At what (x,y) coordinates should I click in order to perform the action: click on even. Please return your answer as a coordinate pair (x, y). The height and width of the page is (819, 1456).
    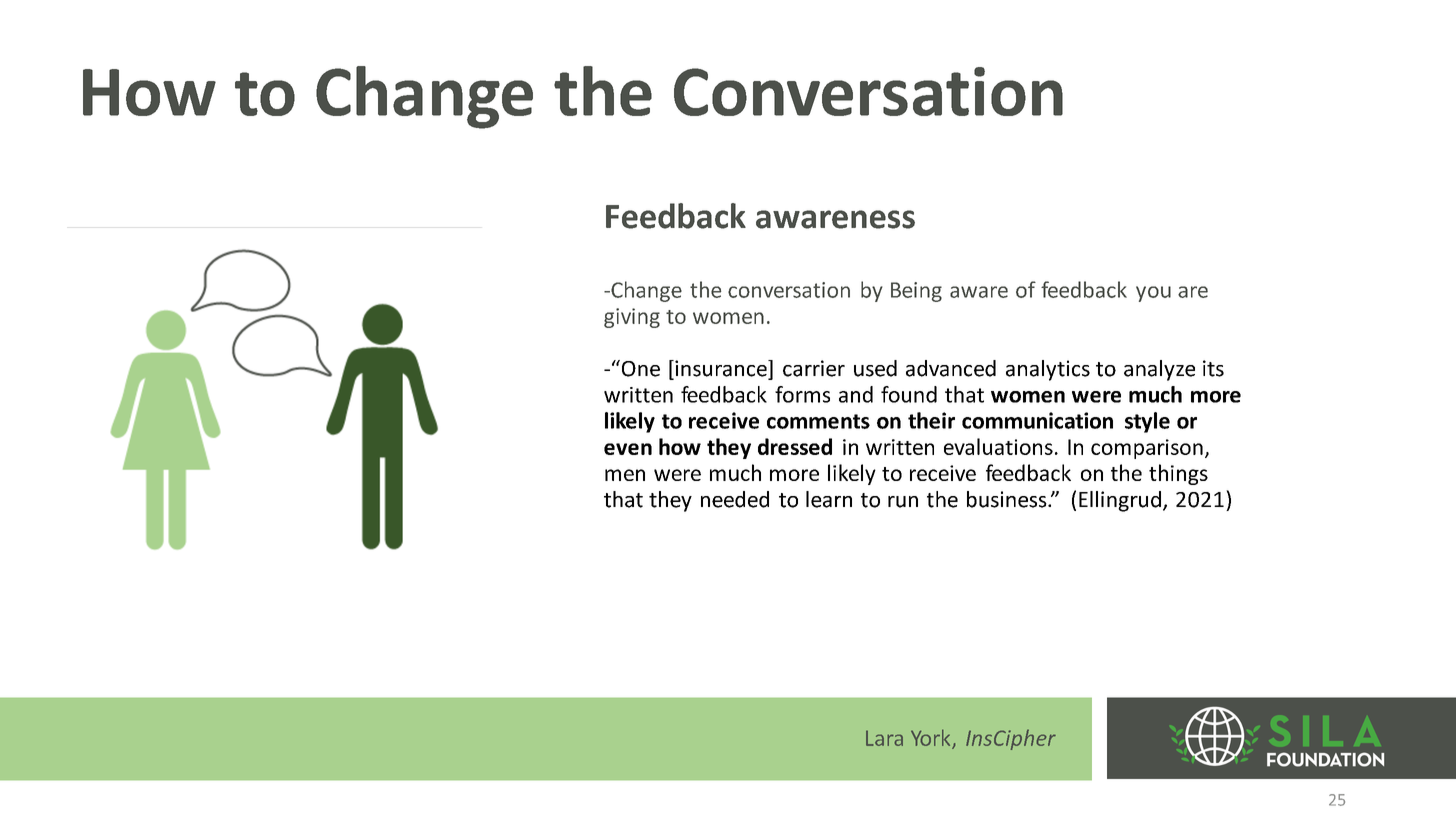
    Looking at the image, I should click on (628, 449).
